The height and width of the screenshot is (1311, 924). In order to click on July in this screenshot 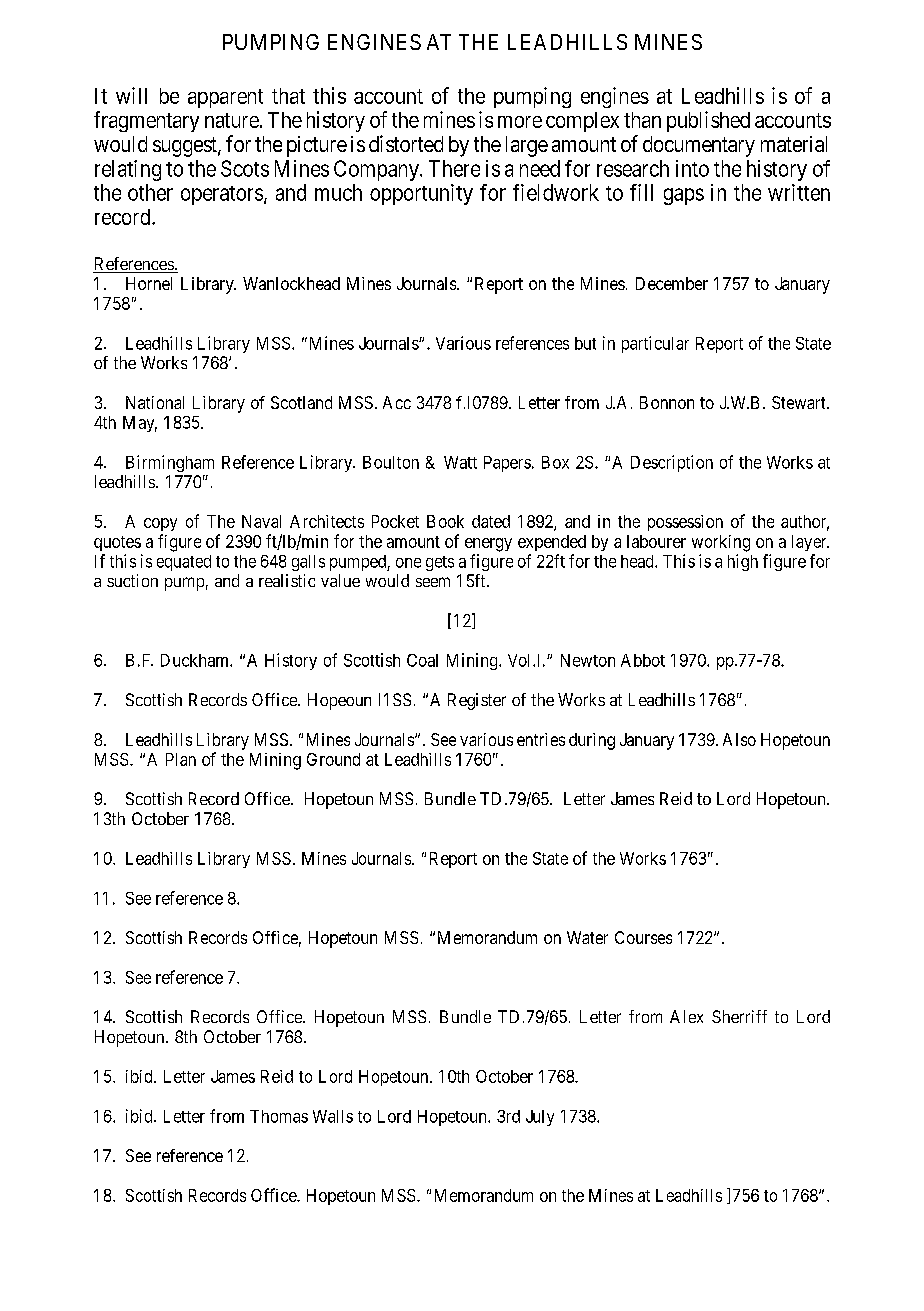, I will do `click(540, 1118)`.
